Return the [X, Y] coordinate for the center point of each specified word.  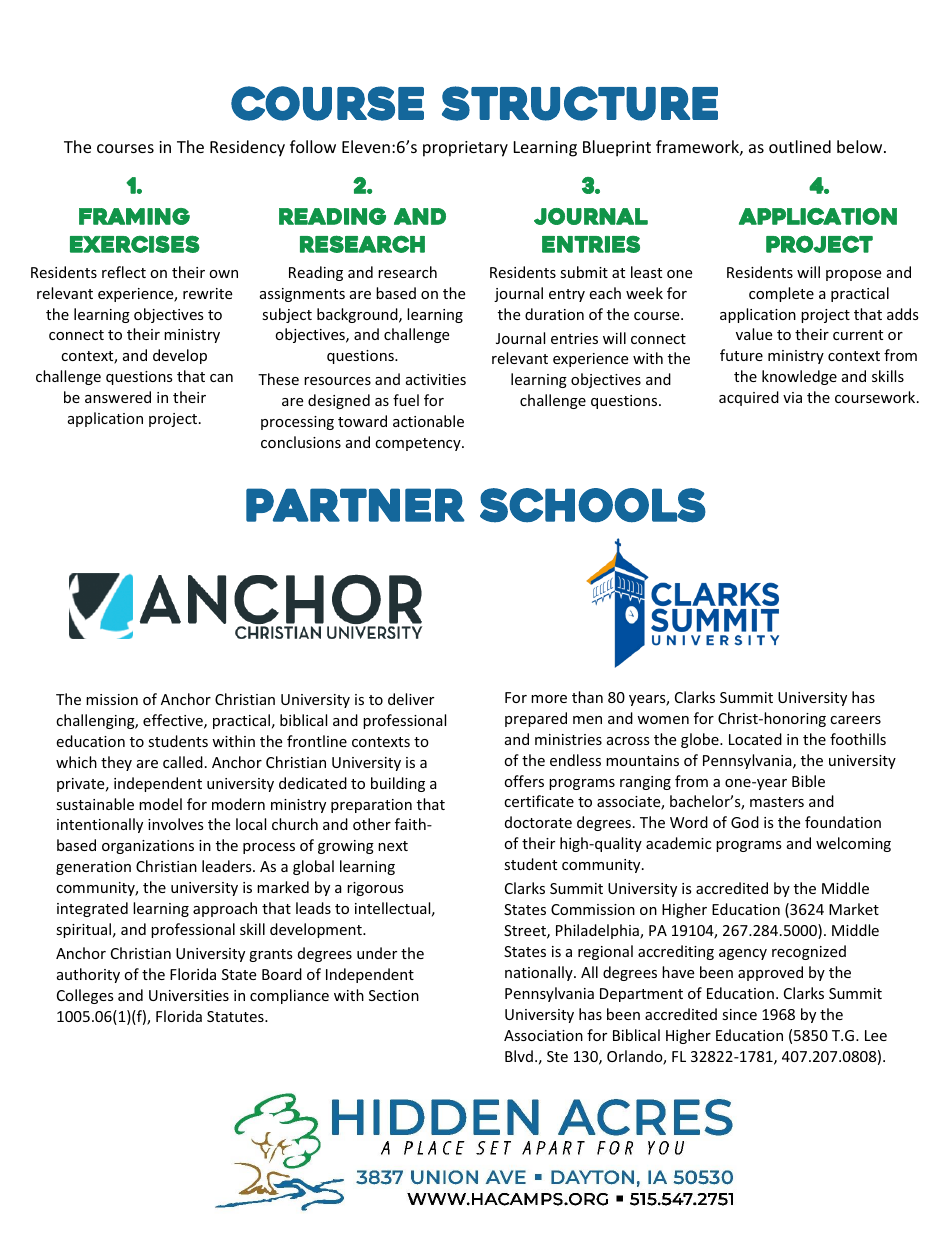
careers [855, 720]
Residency [247, 148]
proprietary [465, 149]
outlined [800, 146]
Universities [189, 995]
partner [355, 505]
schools [593, 505]
